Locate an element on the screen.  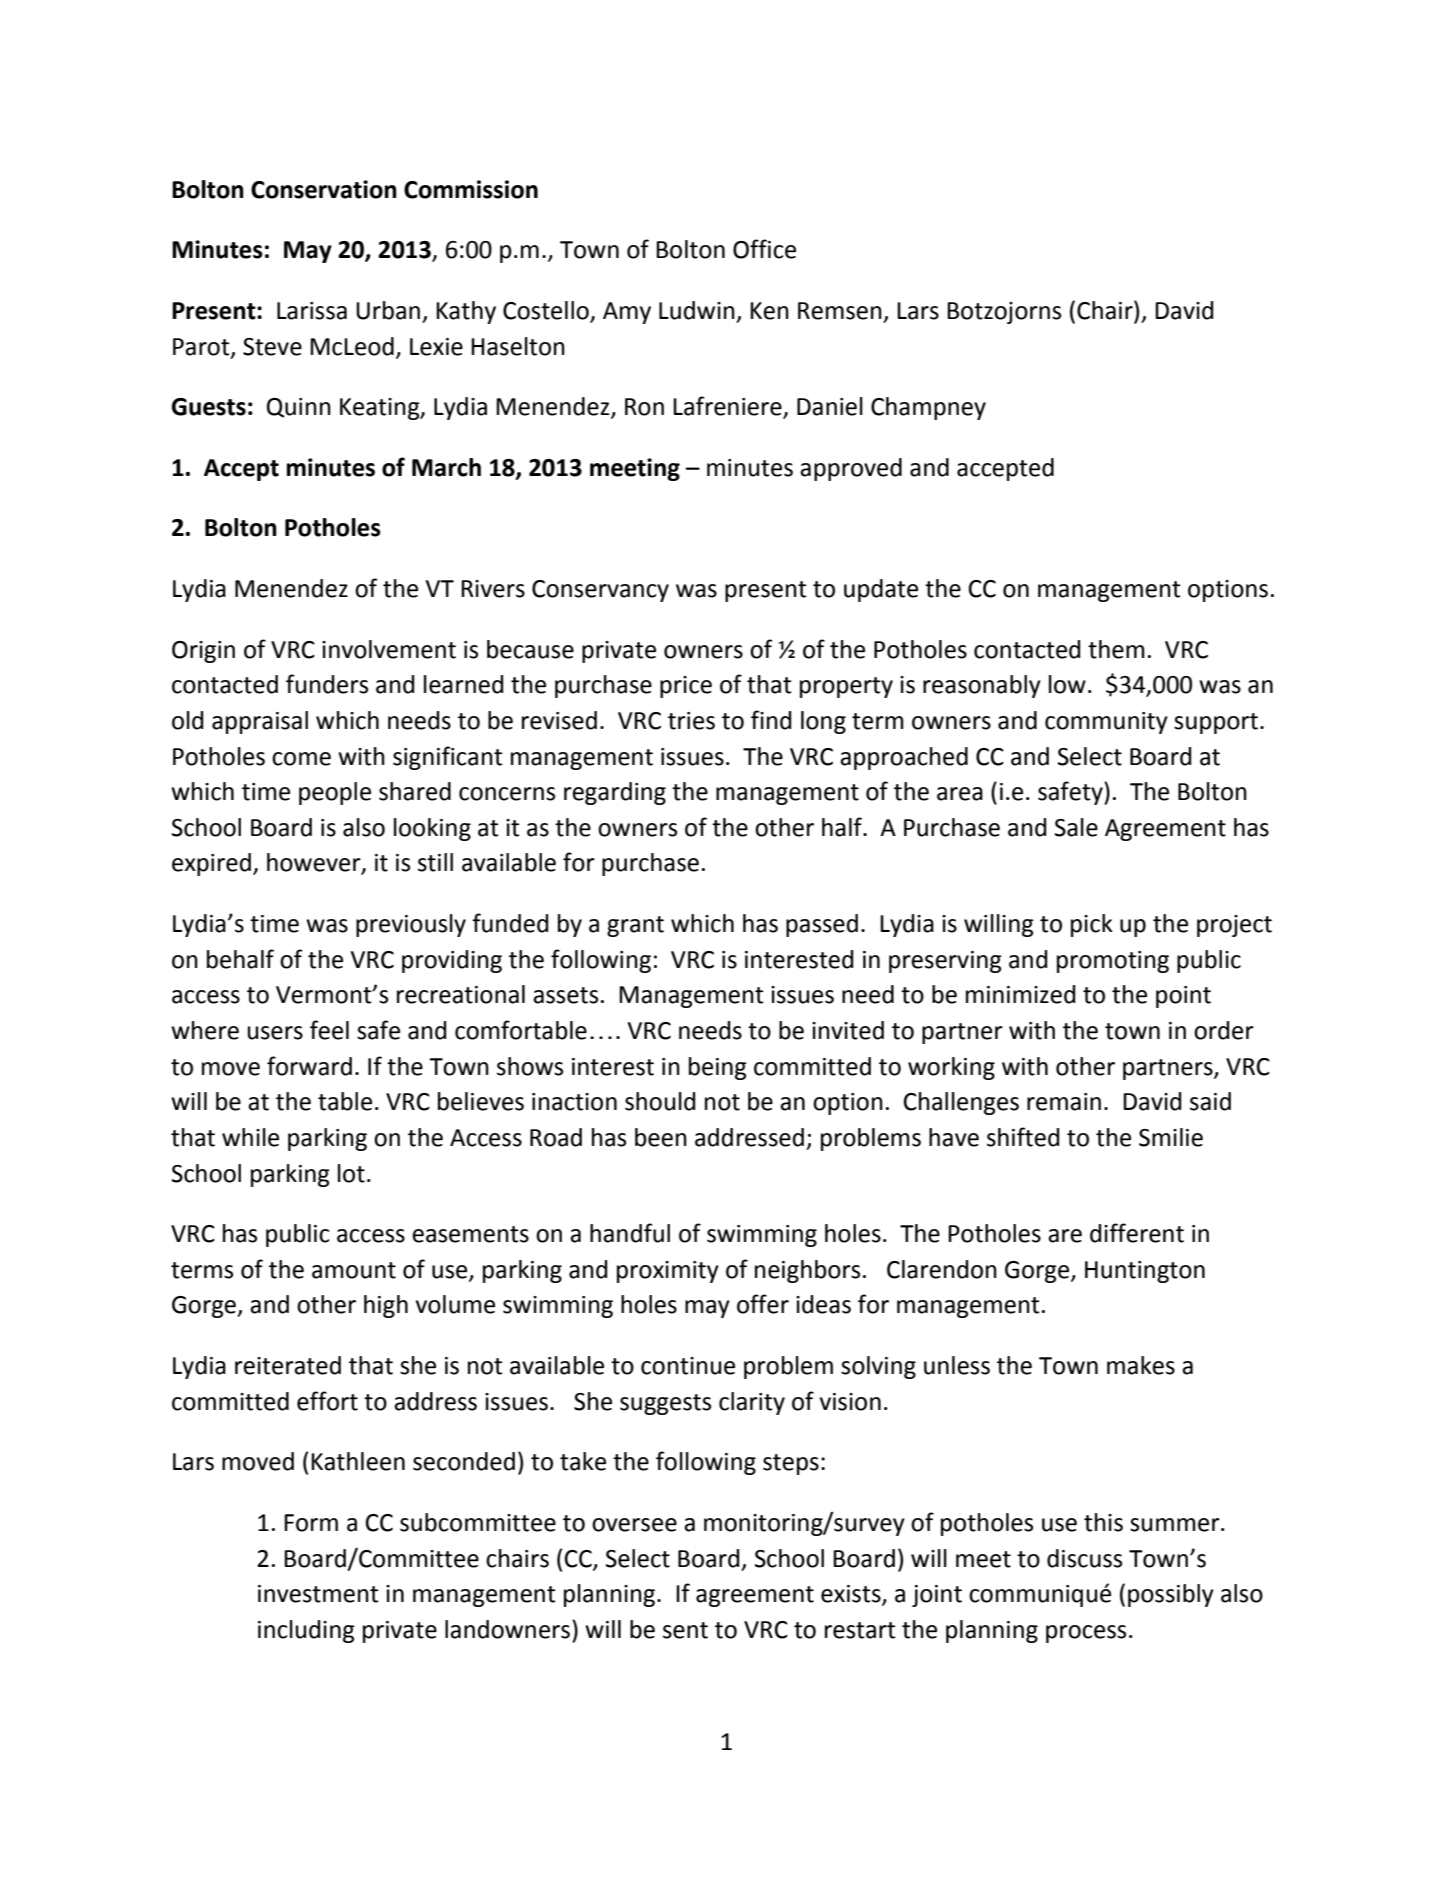
them is located at coordinates (1116, 649).
